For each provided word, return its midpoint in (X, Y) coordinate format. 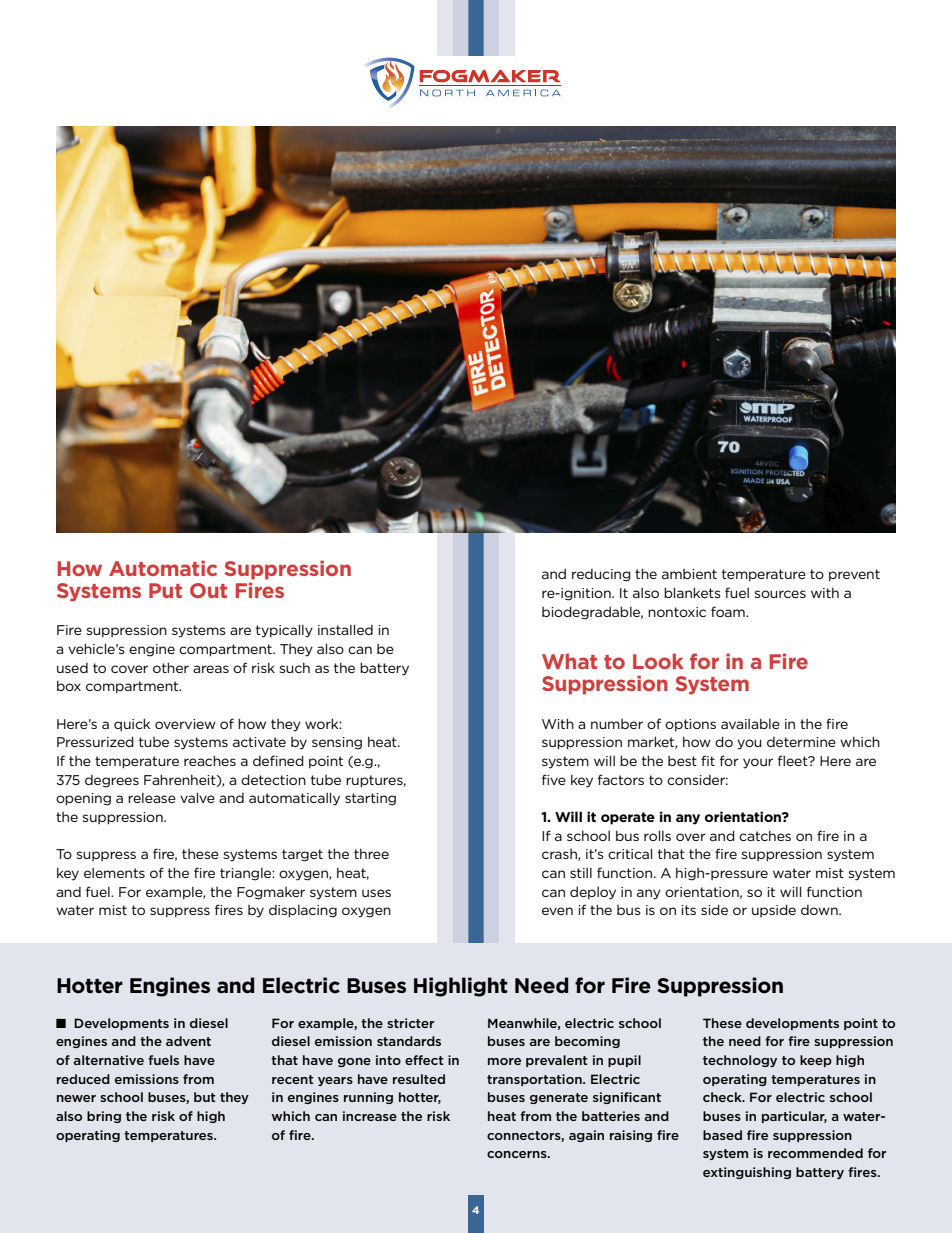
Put (165, 590)
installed (345, 629)
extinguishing (747, 1173)
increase (370, 1116)
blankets (692, 592)
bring (104, 1117)
